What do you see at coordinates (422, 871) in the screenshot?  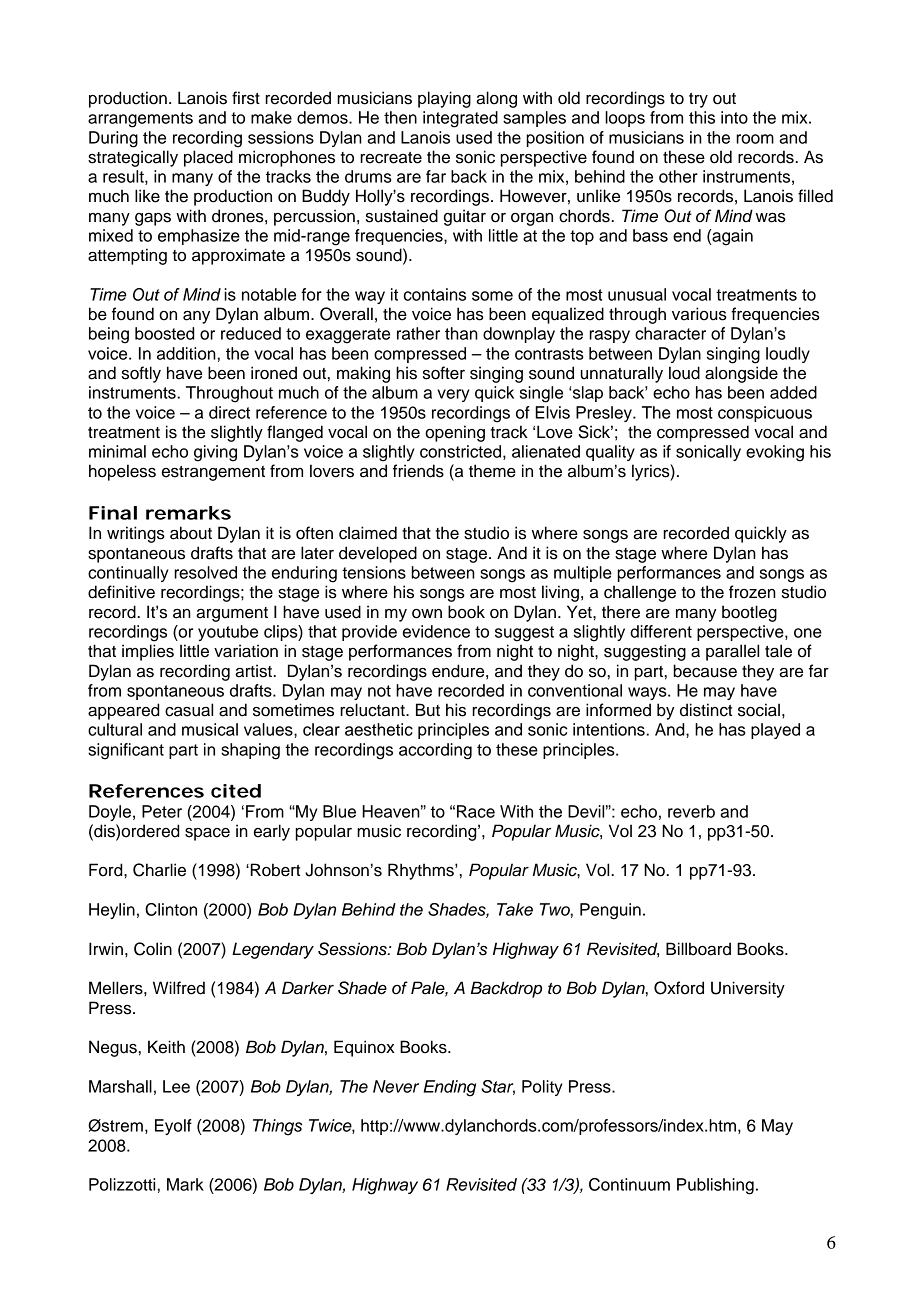 I see `Rhythms` at bounding box center [422, 871].
